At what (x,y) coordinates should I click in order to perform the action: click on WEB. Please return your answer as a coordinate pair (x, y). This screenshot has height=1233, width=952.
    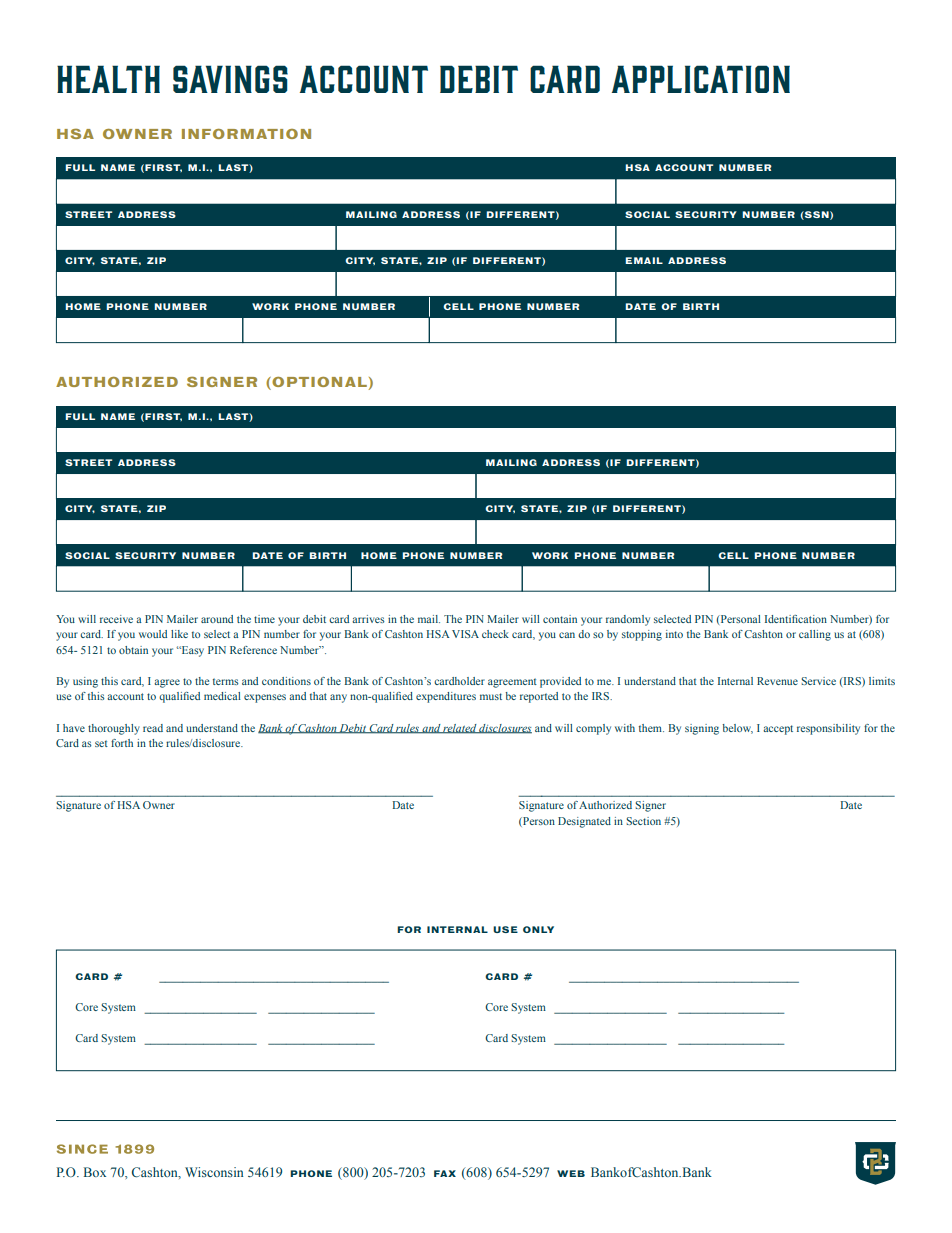
    Looking at the image, I should click on (571, 1173).
